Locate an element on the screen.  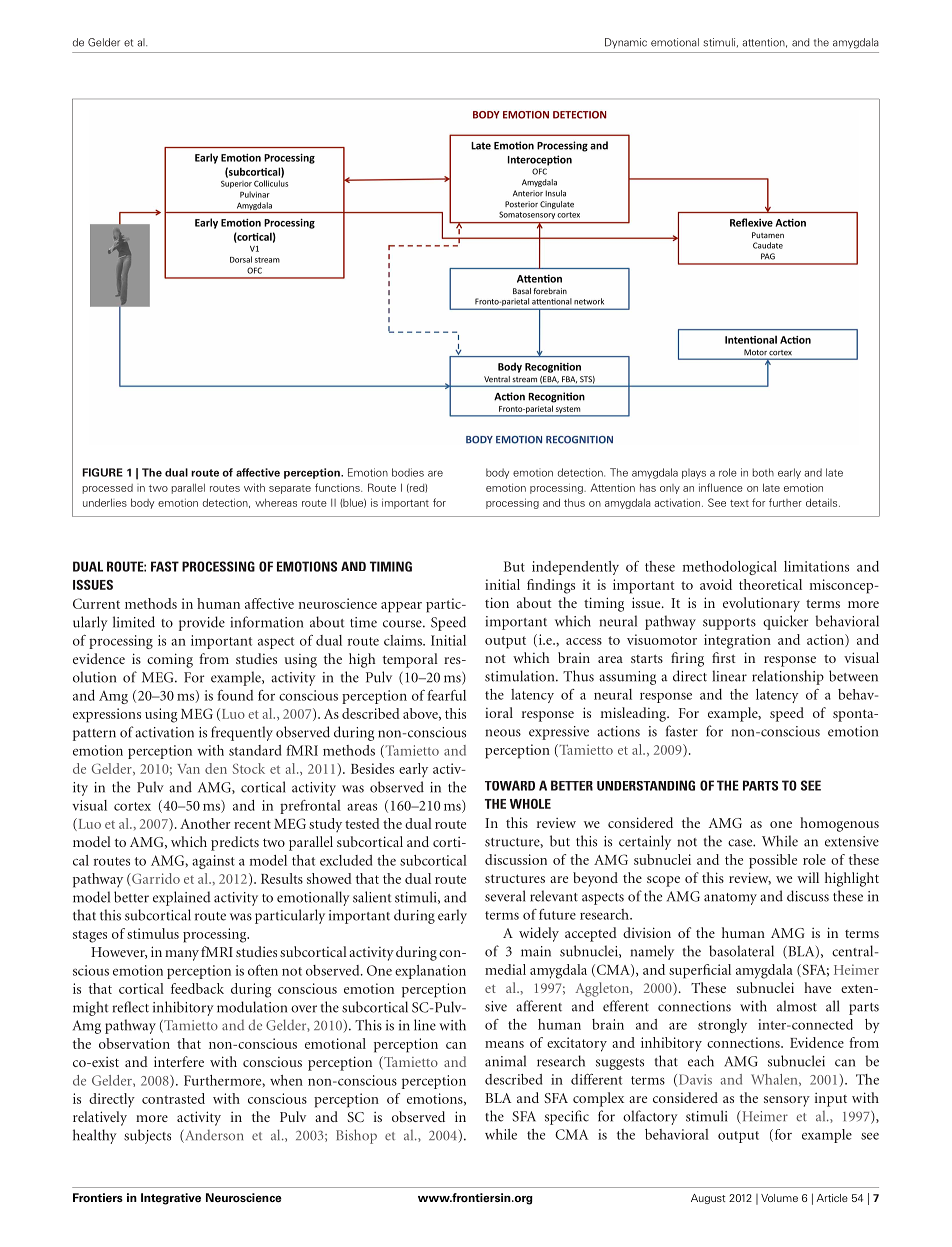
influence is located at coordinates (721, 487).
